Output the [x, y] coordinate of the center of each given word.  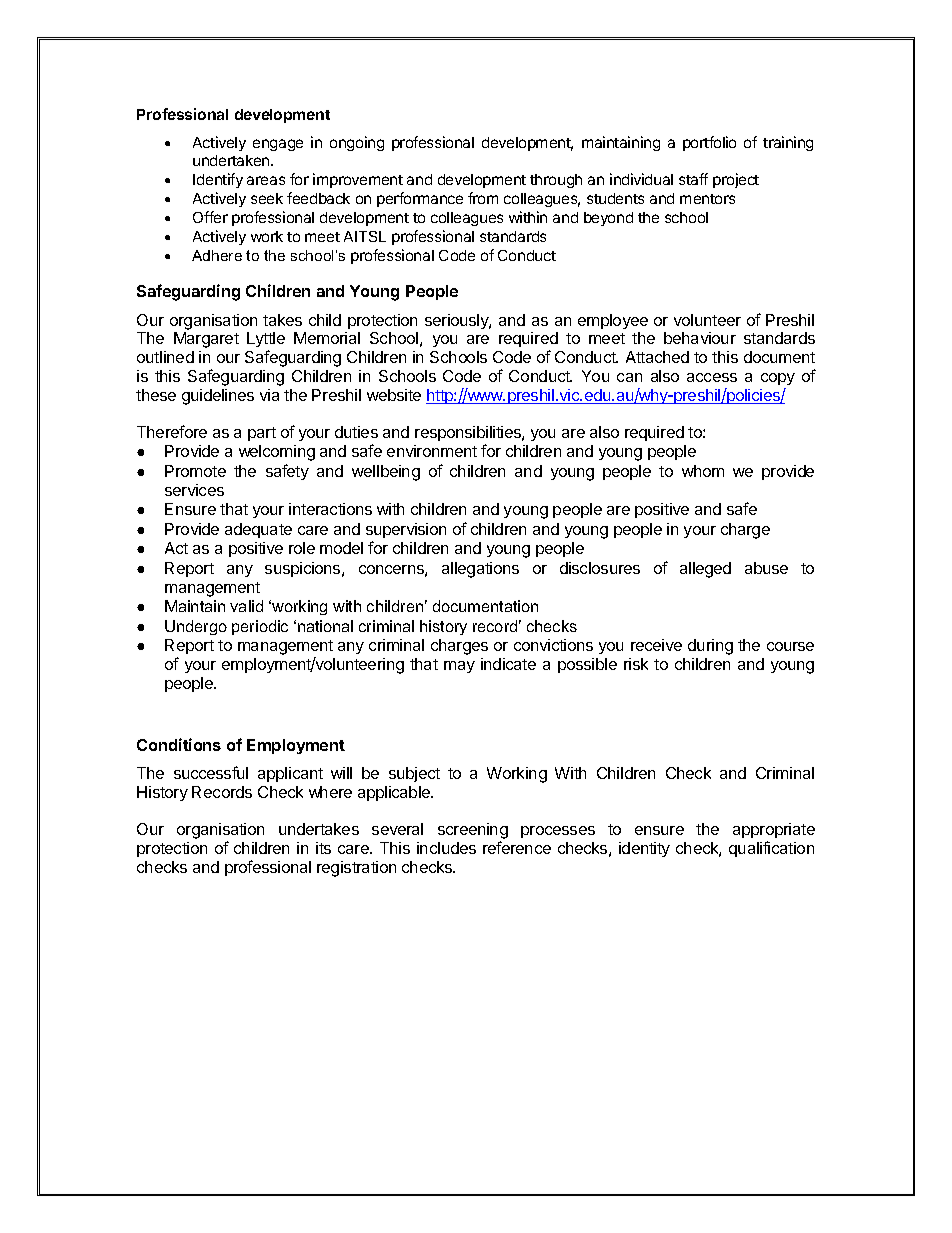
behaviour [700, 338]
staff [693, 179]
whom [703, 471]
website [394, 395]
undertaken [232, 160]
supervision [406, 530]
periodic [260, 627]
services [194, 490]
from [483, 198]
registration [356, 869]
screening [473, 832]
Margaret [206, 340]
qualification [771, 849]
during [710, 647]
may [459, 667]
